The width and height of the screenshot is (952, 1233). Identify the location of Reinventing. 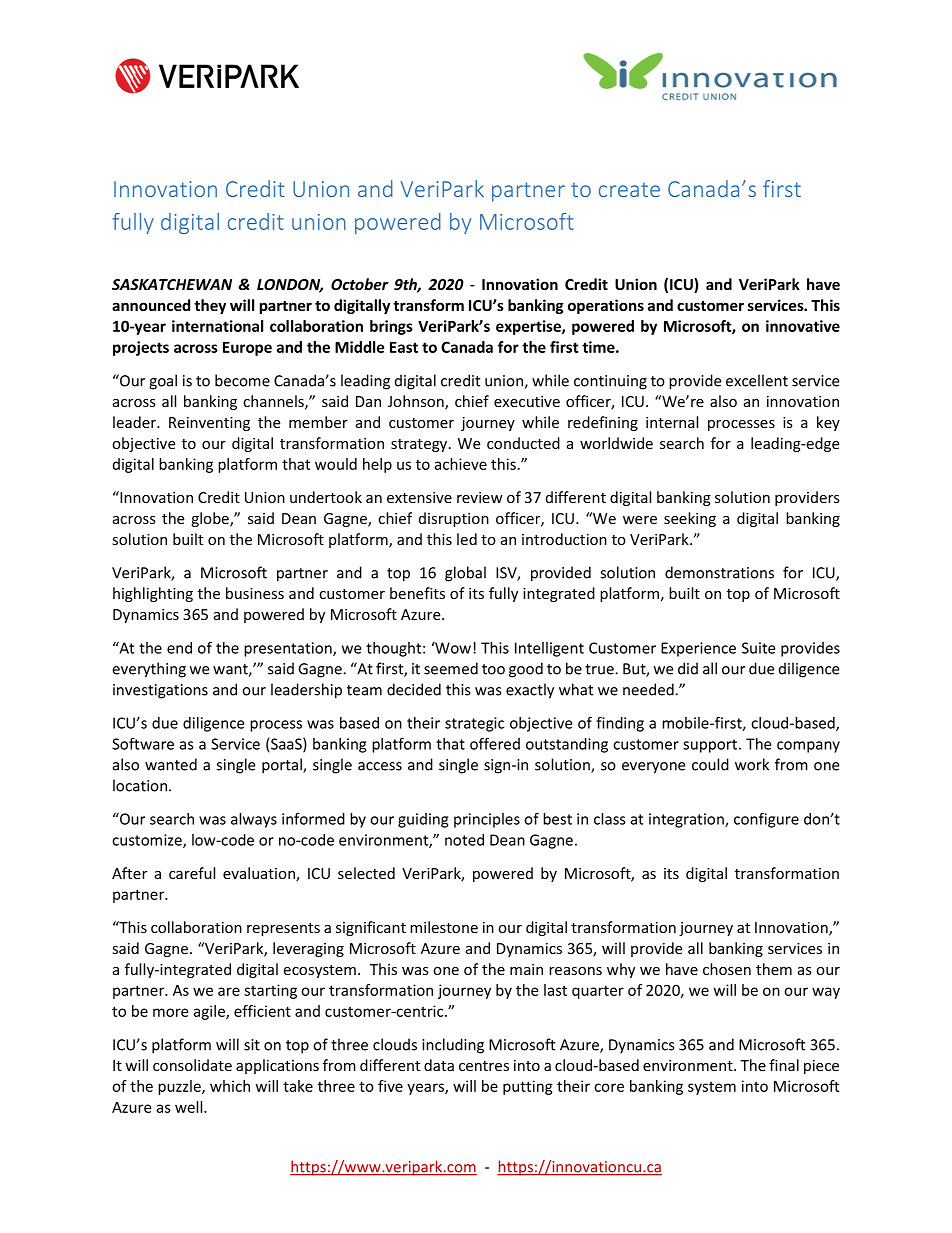
(209, 424).
